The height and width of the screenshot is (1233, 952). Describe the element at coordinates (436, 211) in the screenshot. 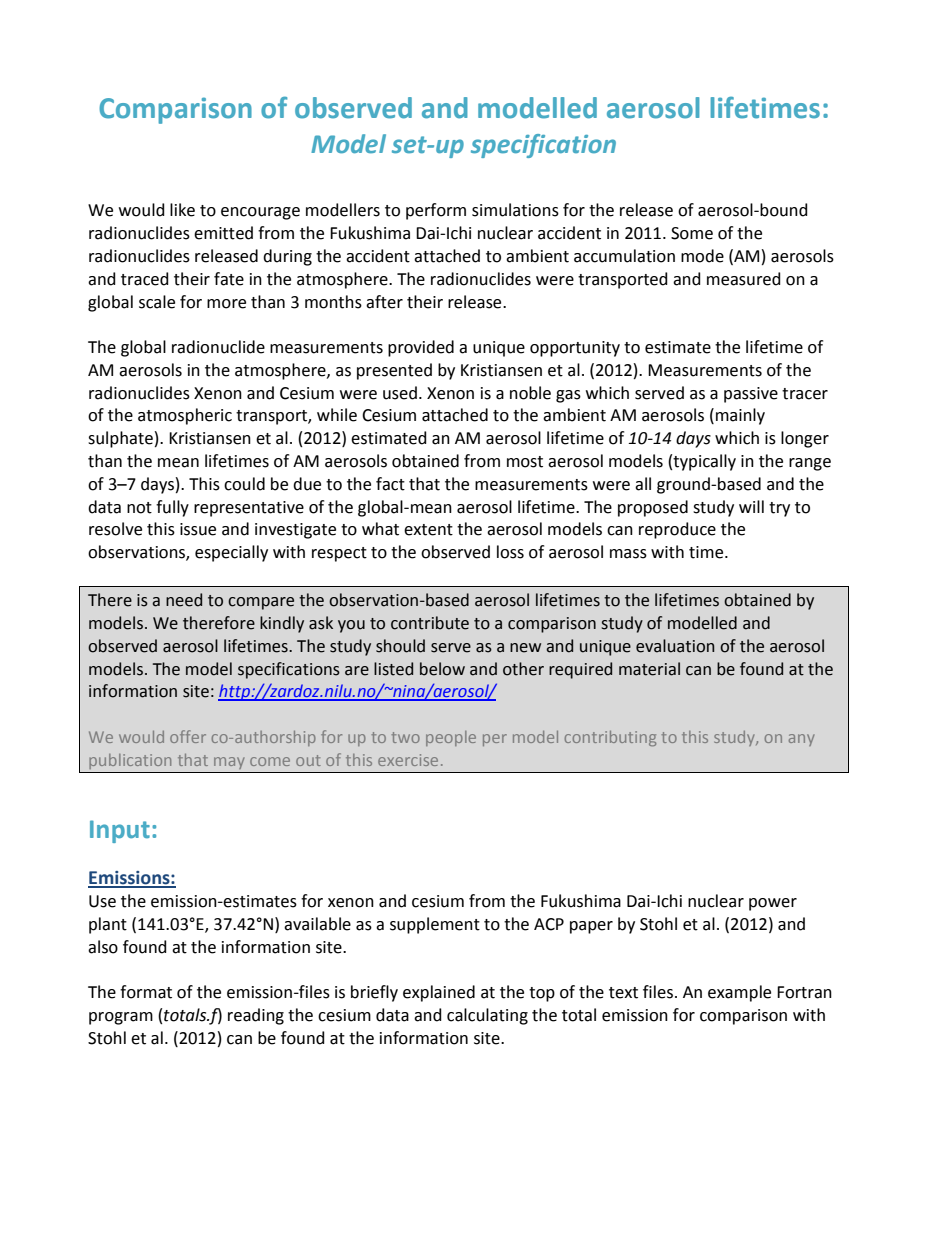

I see `perform` at that location.
